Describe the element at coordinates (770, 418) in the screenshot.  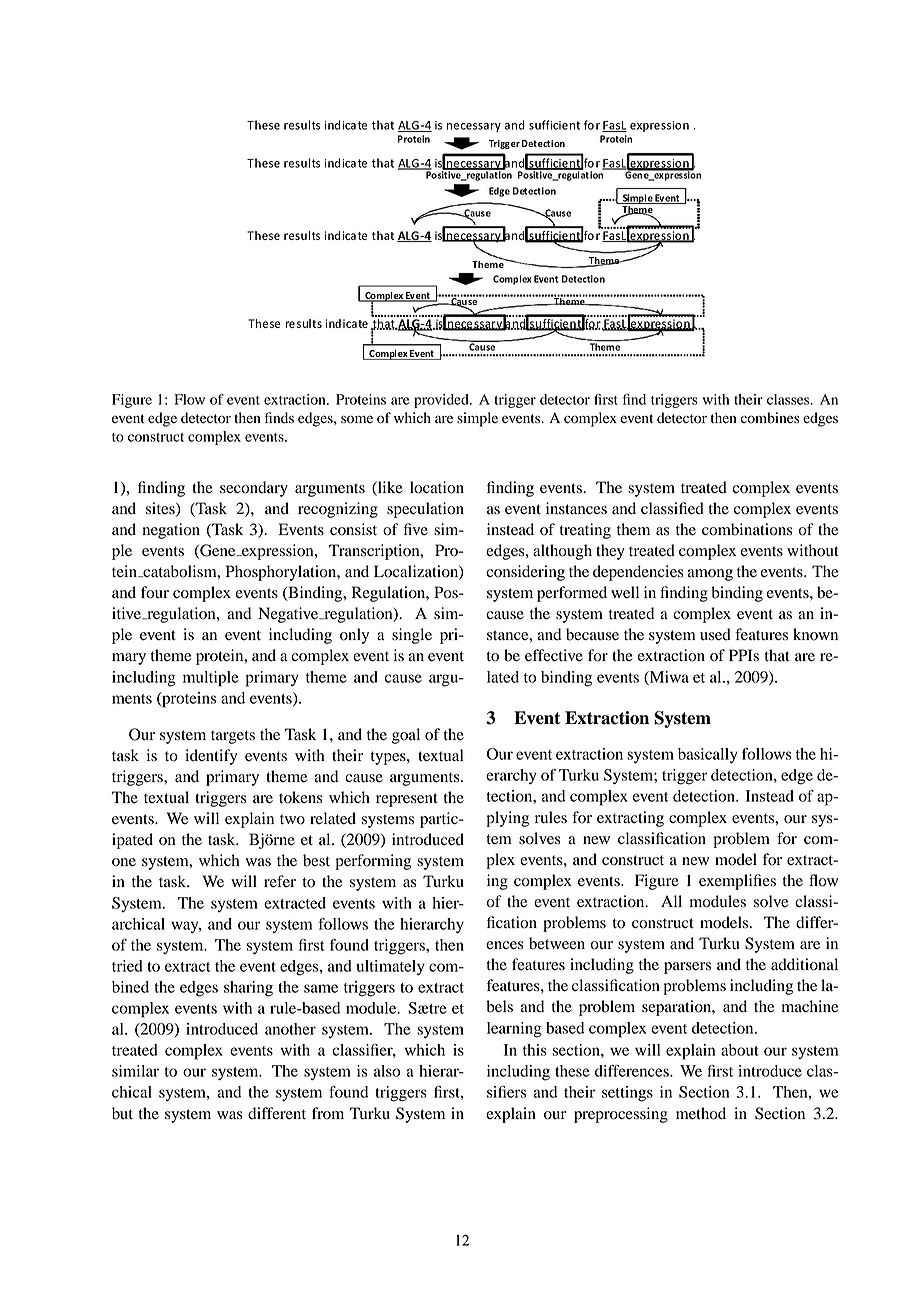
I see `combines` at that location.
